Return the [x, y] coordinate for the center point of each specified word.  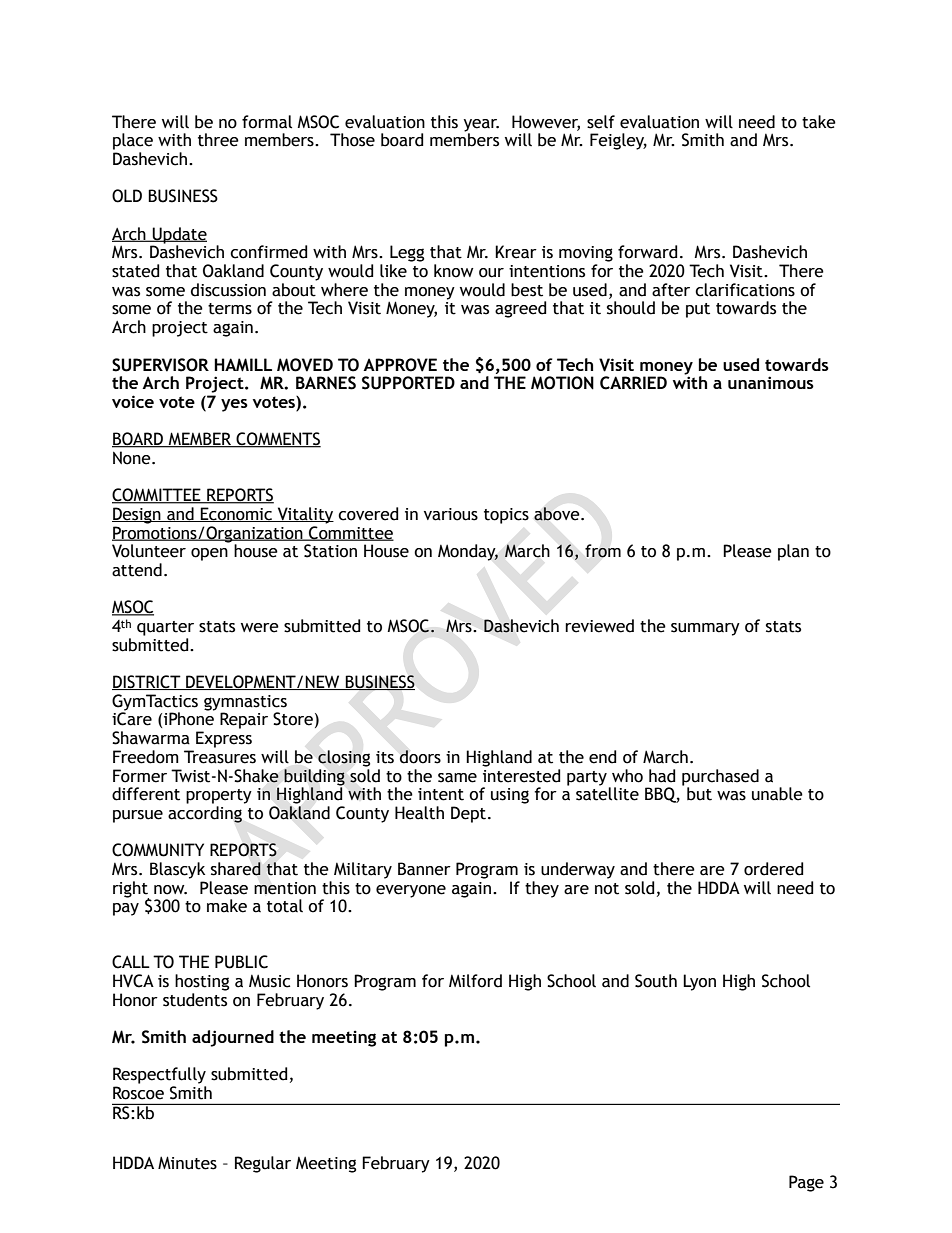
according [205, 814]
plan [793, 552]
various [451, 514]
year [481, 126]
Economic [237, 514]
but [699, 794]
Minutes [187, 1163]
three [218, 140]
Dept [468, 814]
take [819, 122]
